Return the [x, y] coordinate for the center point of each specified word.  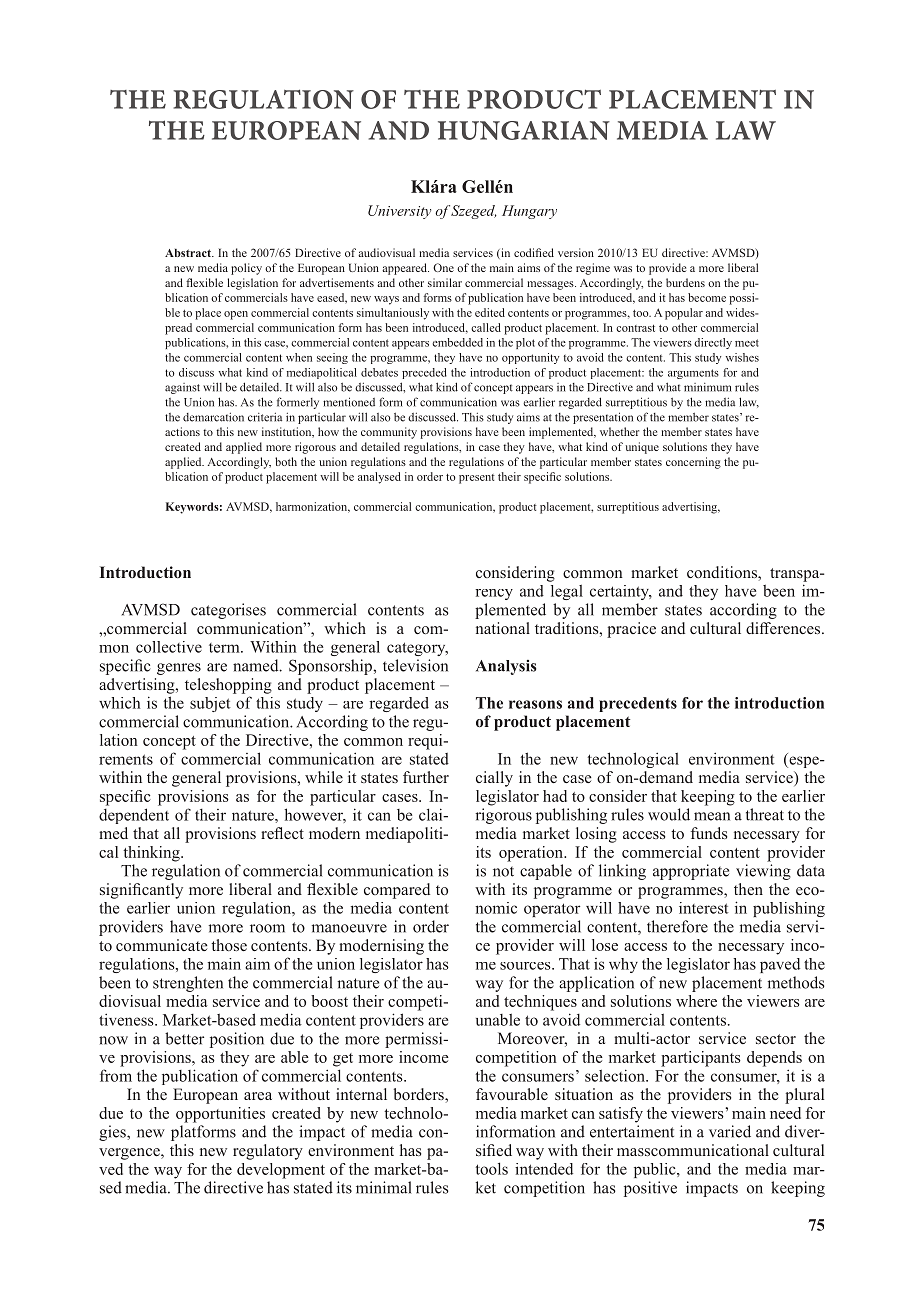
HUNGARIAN [524, 130]
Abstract [189, 252]
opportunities [220, 1115]
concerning [693, 463]
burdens [685, 282]
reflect [282, 833]
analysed [379, 478]
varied [730, 1131]
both [286, 461]
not [503, 871]
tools [491, 1168]
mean [712, 816]
